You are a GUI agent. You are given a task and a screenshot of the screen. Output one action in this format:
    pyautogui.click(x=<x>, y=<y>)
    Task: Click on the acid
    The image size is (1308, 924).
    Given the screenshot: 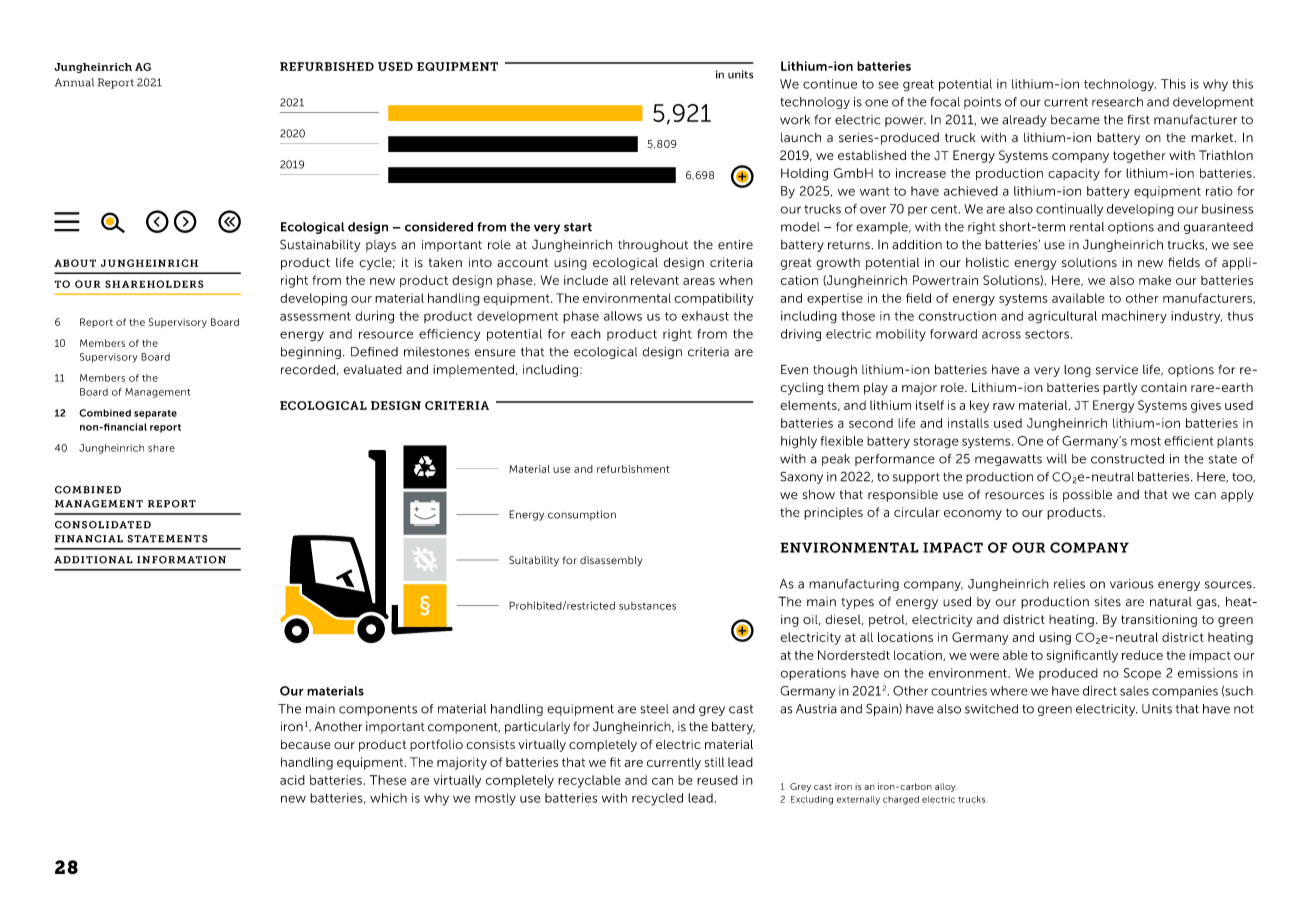 What is the action you would take?
    pyautogui.click(x=292, y=780)
